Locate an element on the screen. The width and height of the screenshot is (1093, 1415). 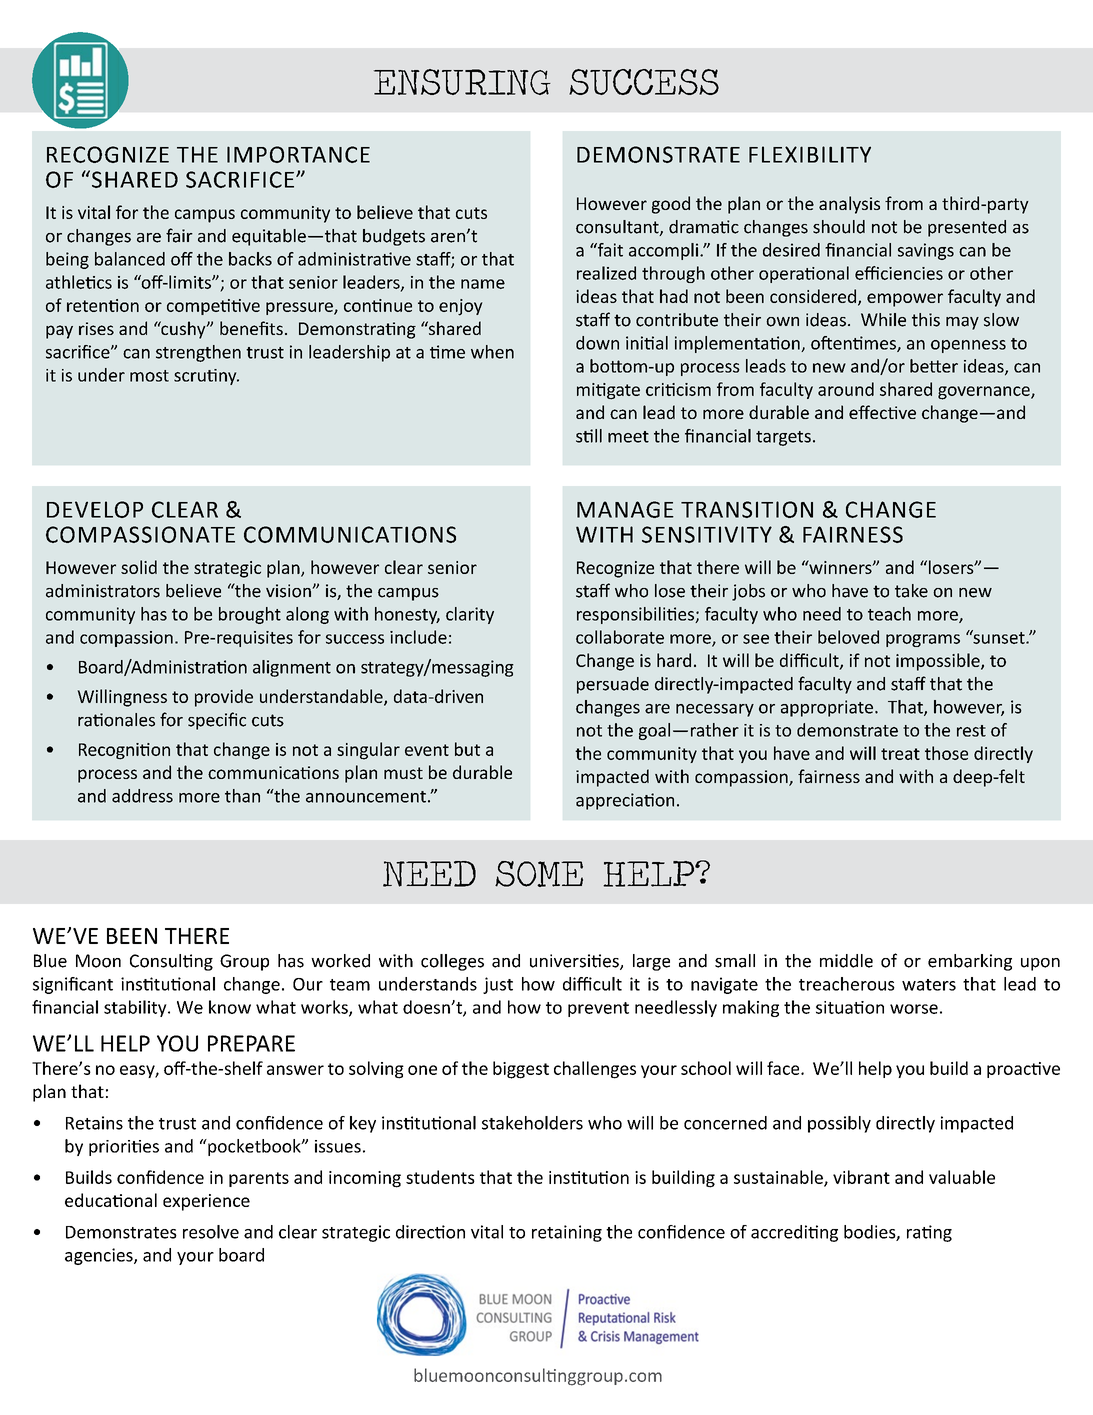
better is located at coordinates (934, 366).
